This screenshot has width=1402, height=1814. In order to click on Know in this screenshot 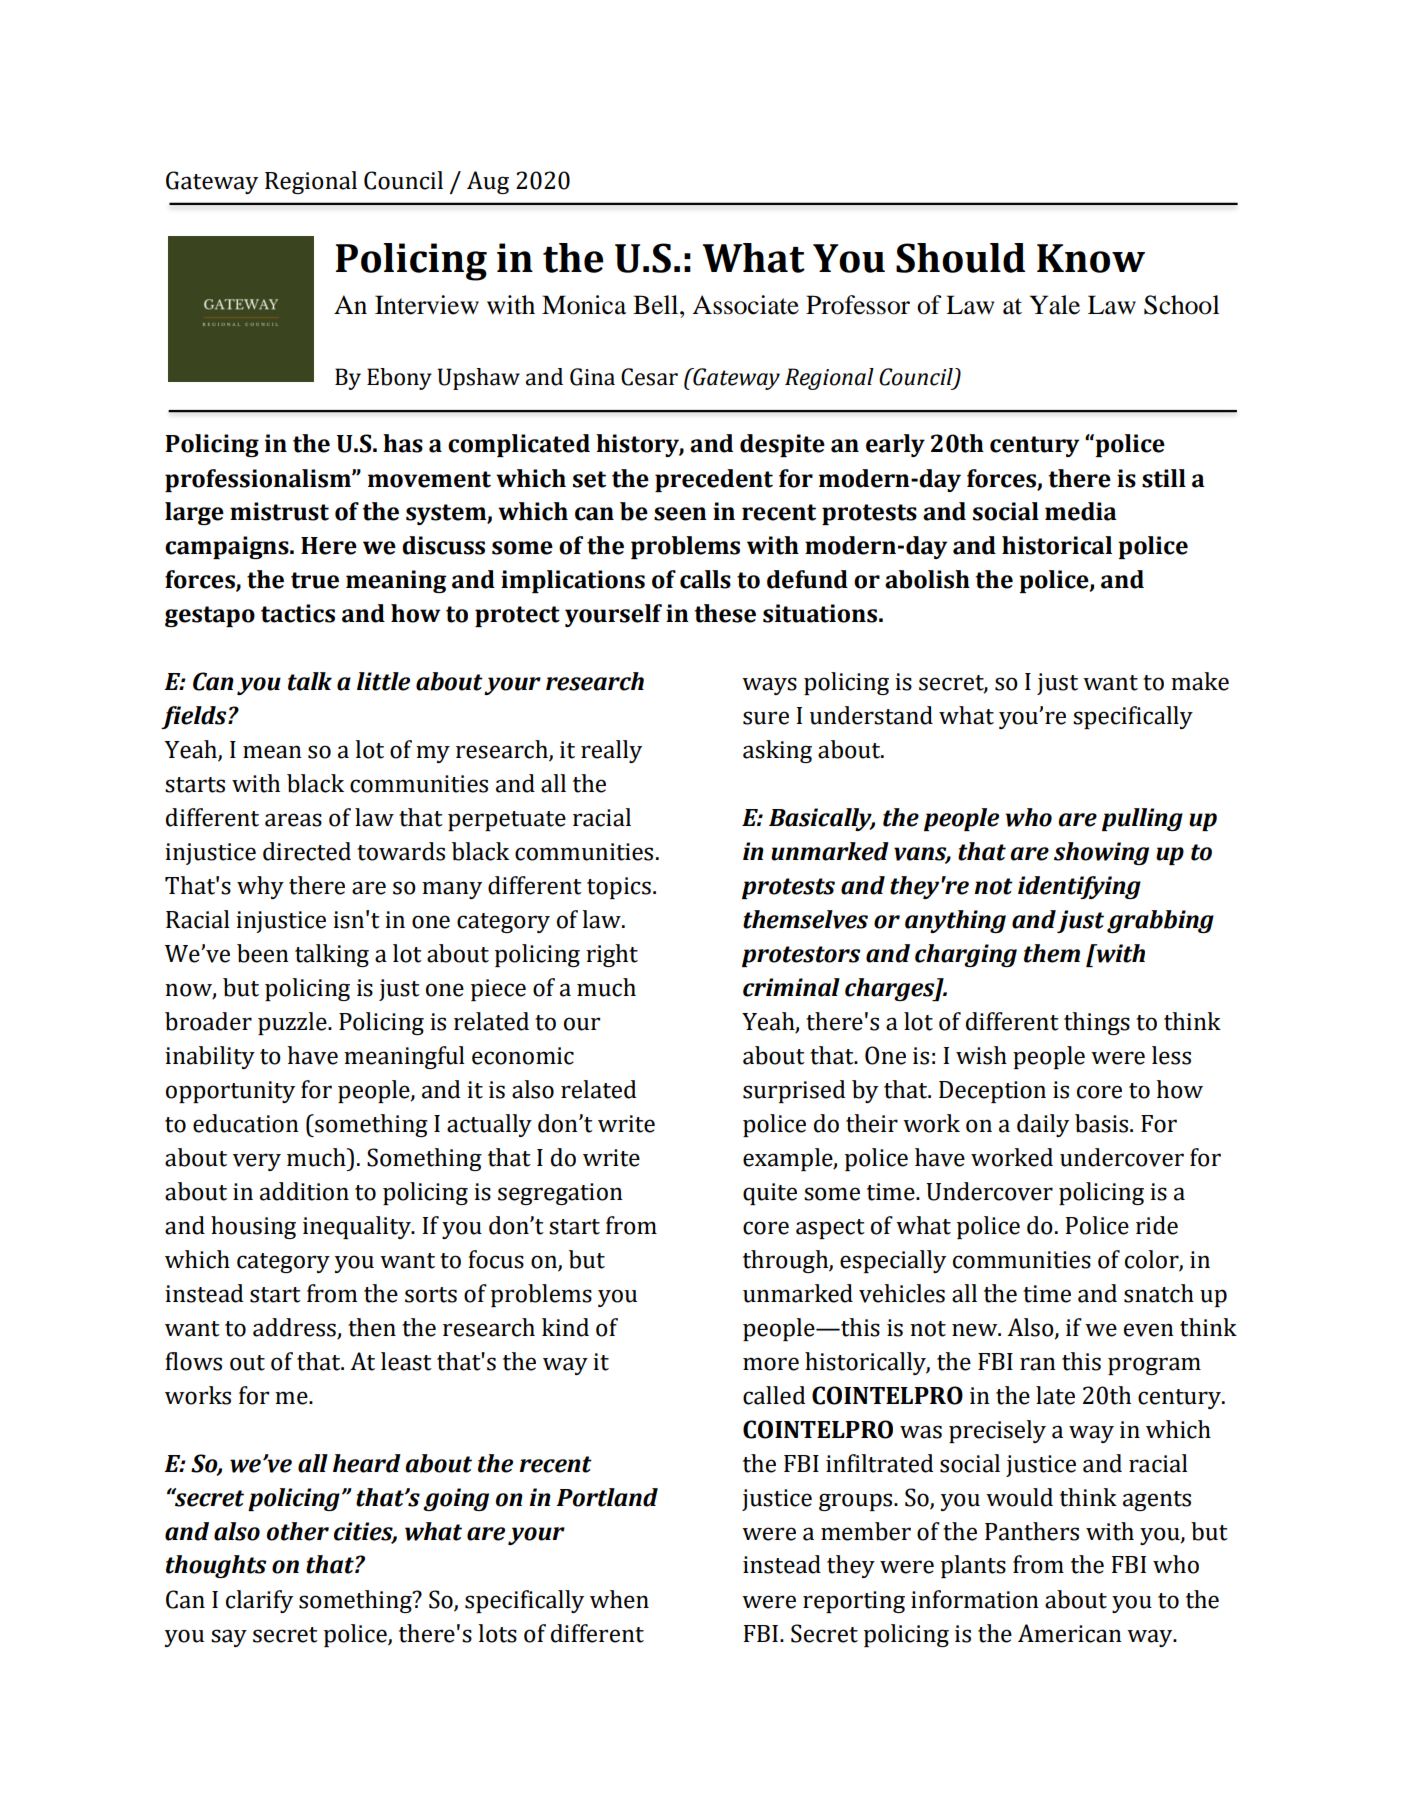, I will do `click(1091, 258)`.
